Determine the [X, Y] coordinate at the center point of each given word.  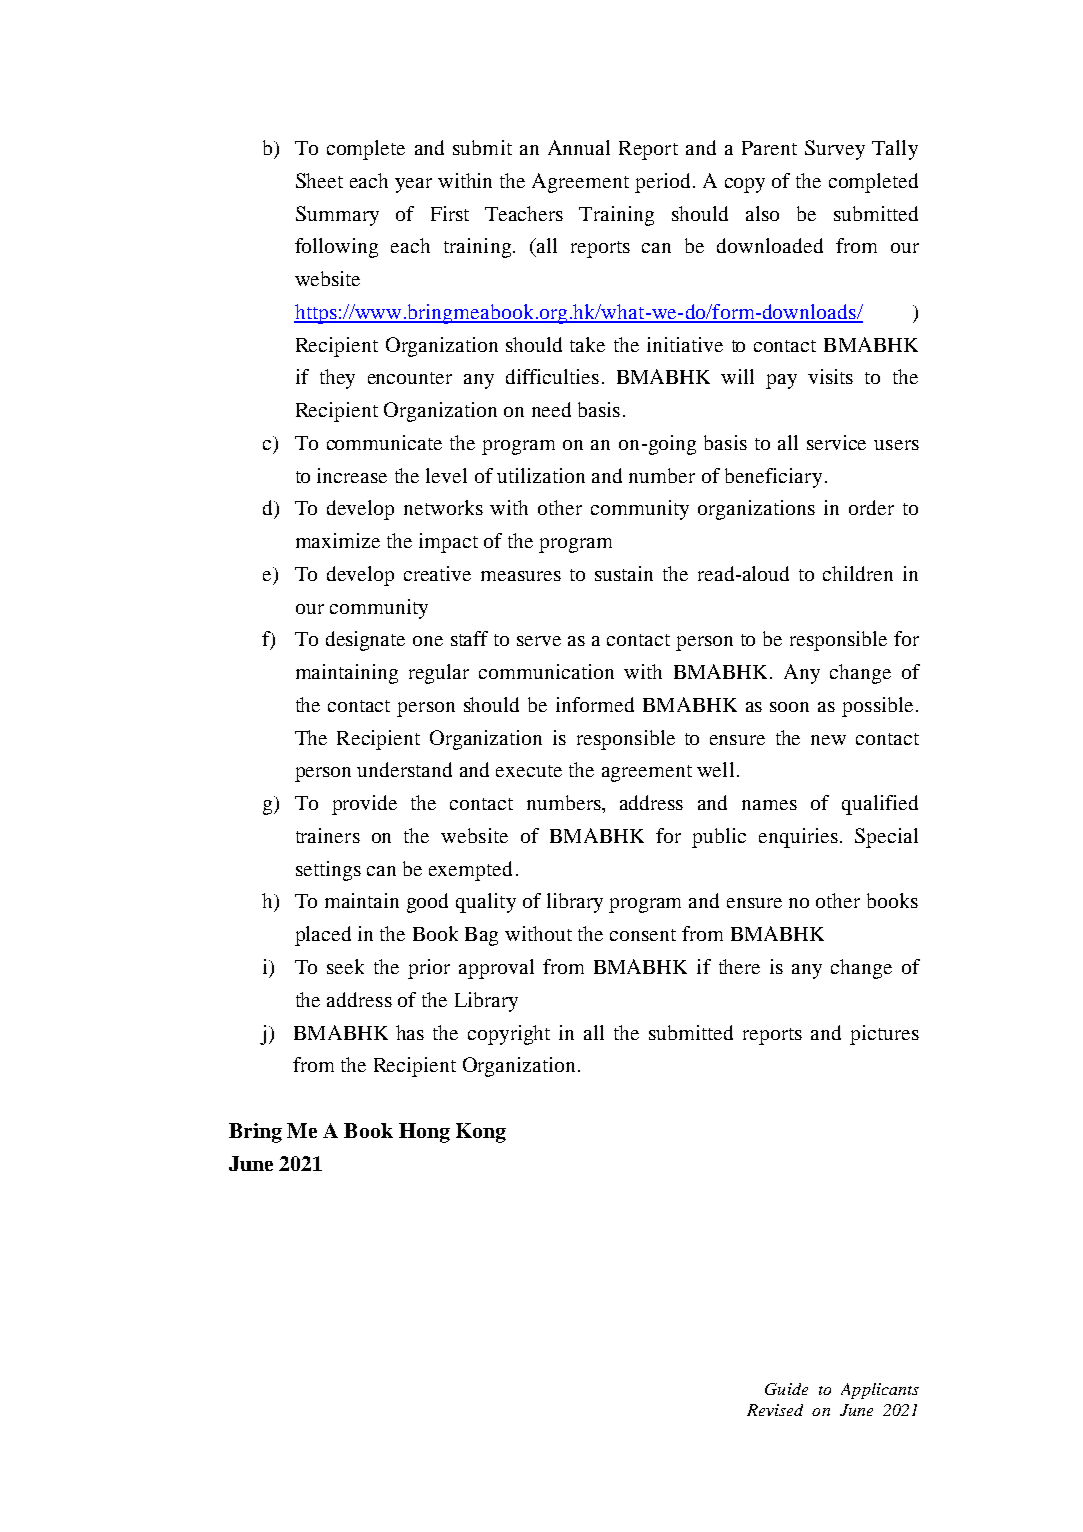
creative [437, 573]
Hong [424, 1133]
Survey [835, 150]
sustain [624, 573]
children [858, 573]
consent [643, 935]
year [413, 185]
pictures [884, 1035]
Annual [579, 147]
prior [429, 969]
